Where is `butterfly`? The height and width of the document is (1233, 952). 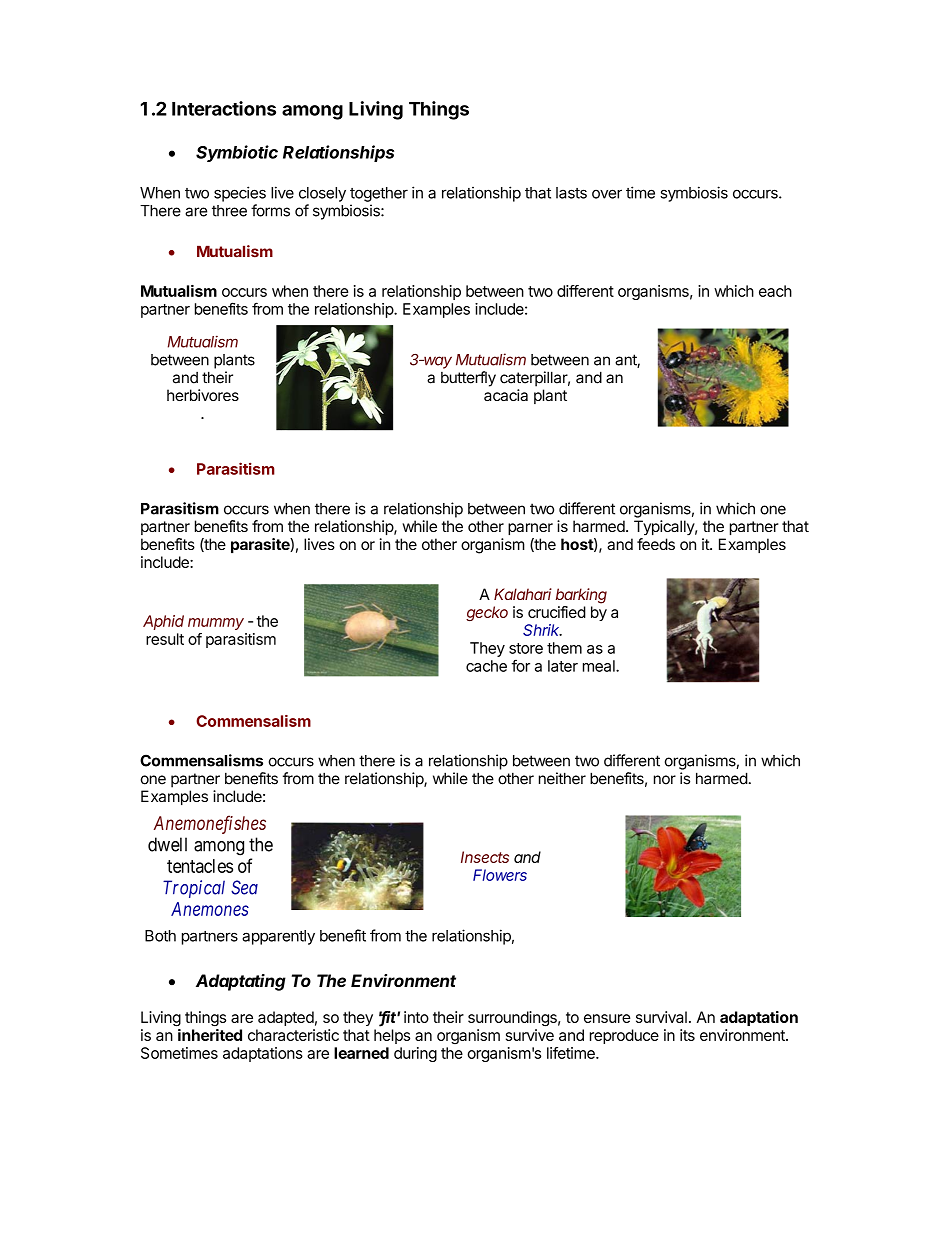
butterfly is located at coordinates (468, 379).
